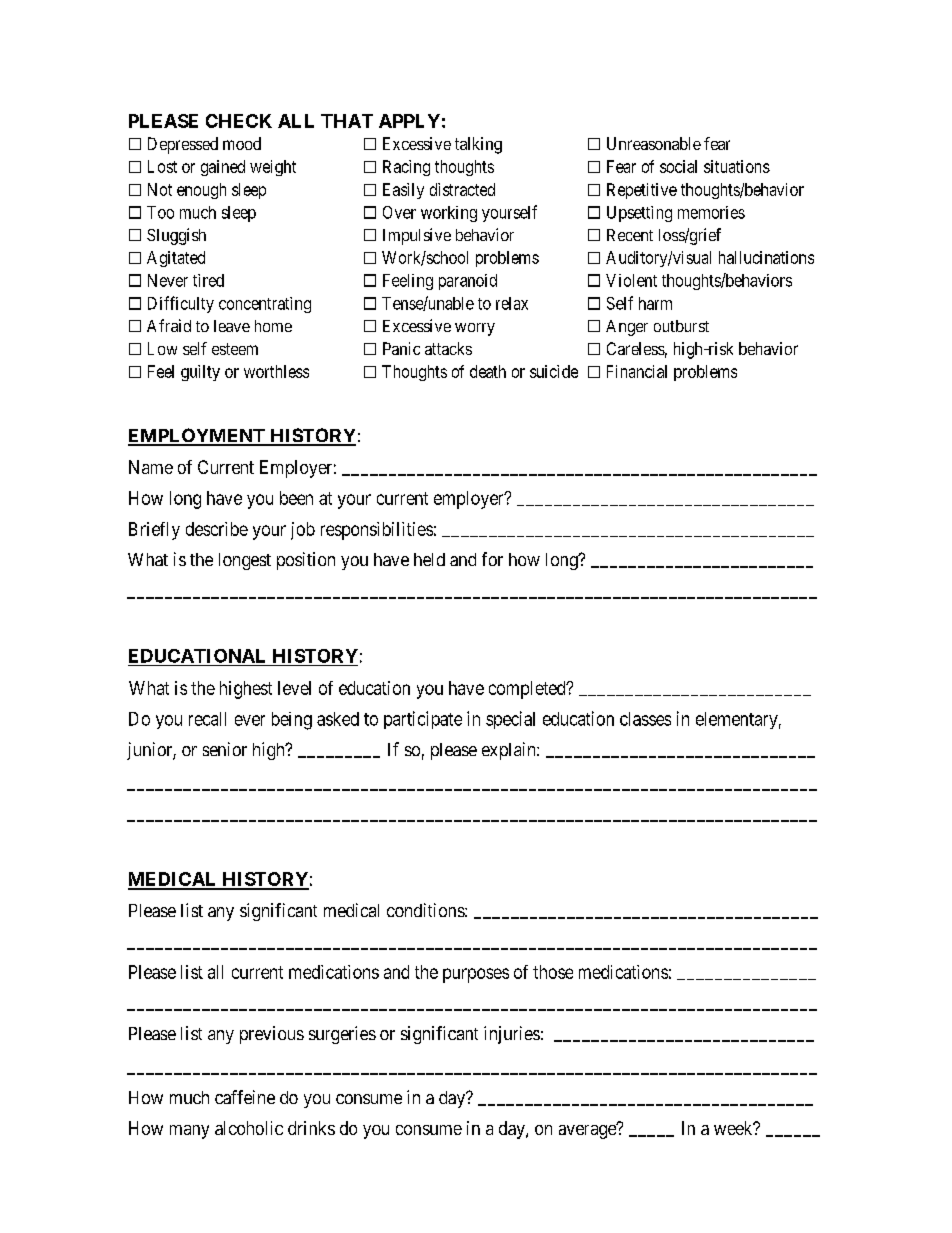  What do you see at coordinates (242, 143) in the screenshot?
I see `mood` at bounding box center [242, 143].
